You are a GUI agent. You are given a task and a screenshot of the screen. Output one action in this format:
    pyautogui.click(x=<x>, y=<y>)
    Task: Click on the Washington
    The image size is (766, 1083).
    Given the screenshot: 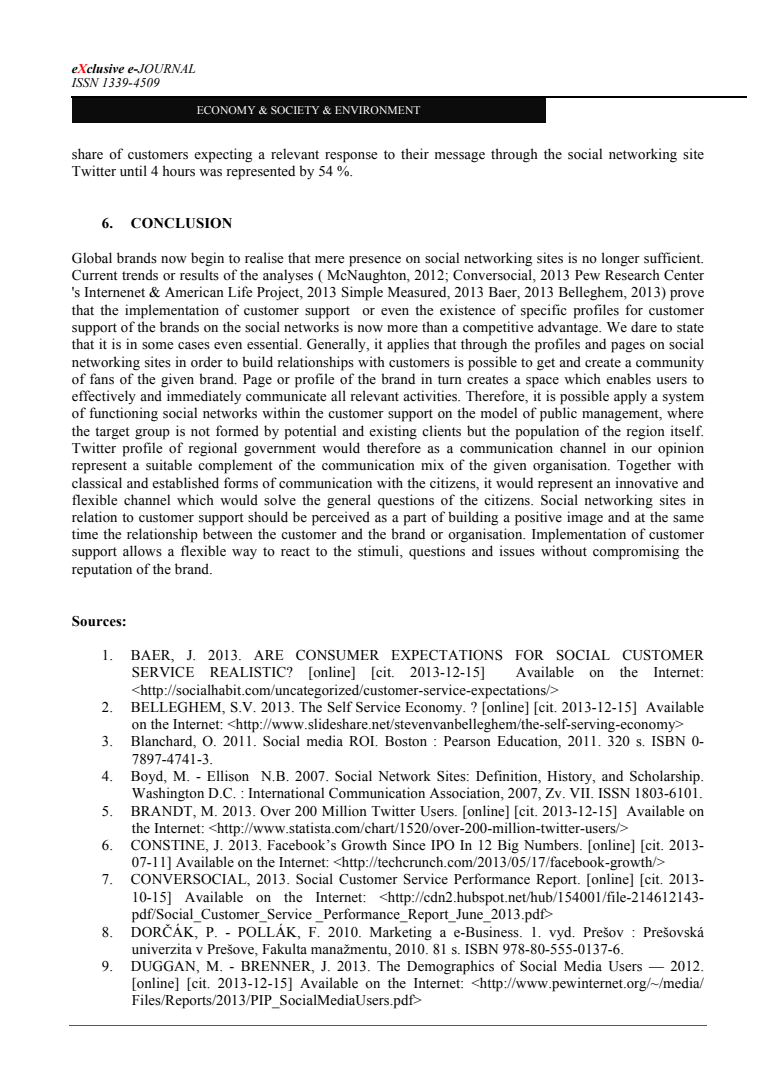 What is the action you would take?
    pyautogui.click(x=168, y=794)
